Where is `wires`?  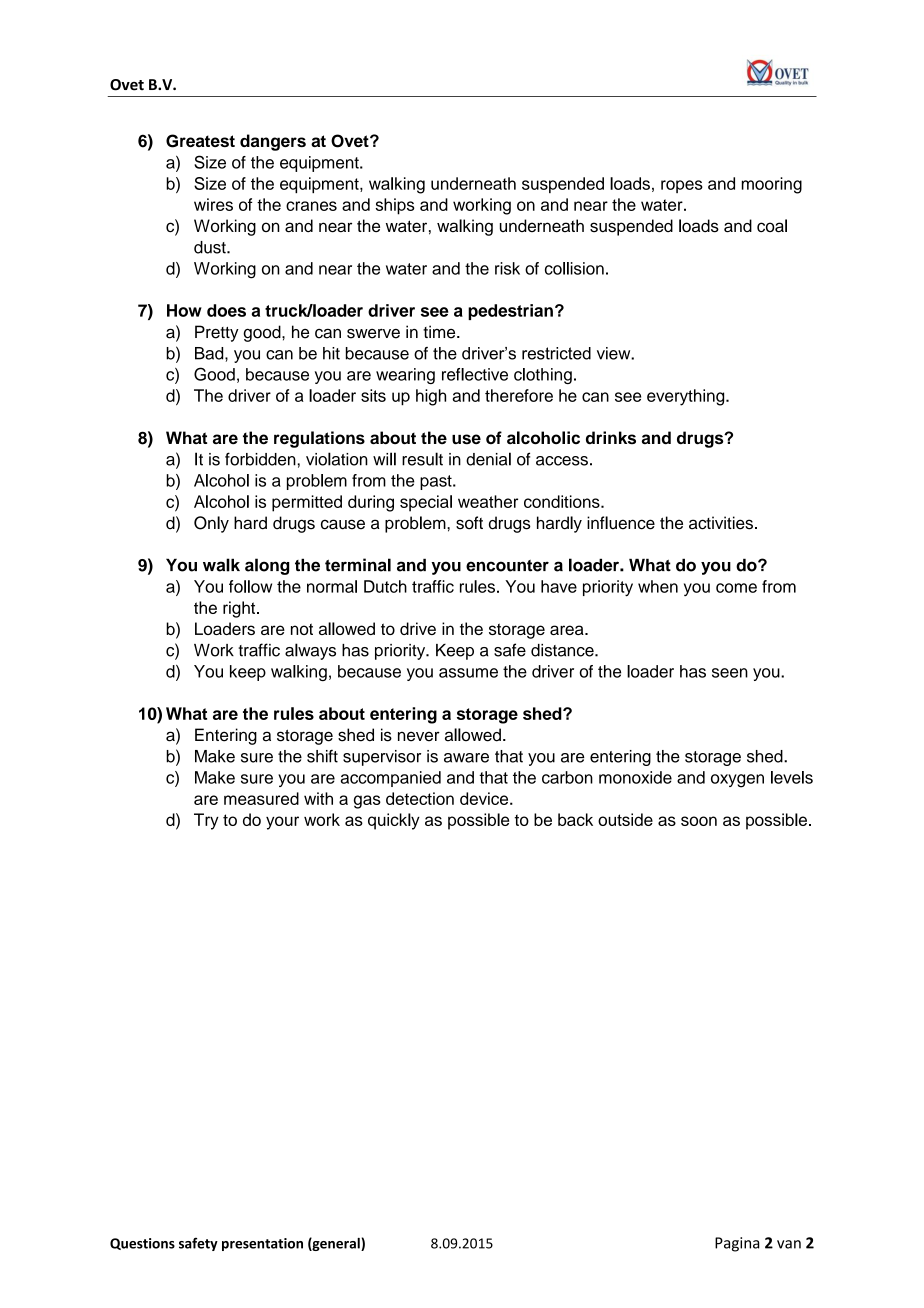
wires is located at coordinates (213, 204).
